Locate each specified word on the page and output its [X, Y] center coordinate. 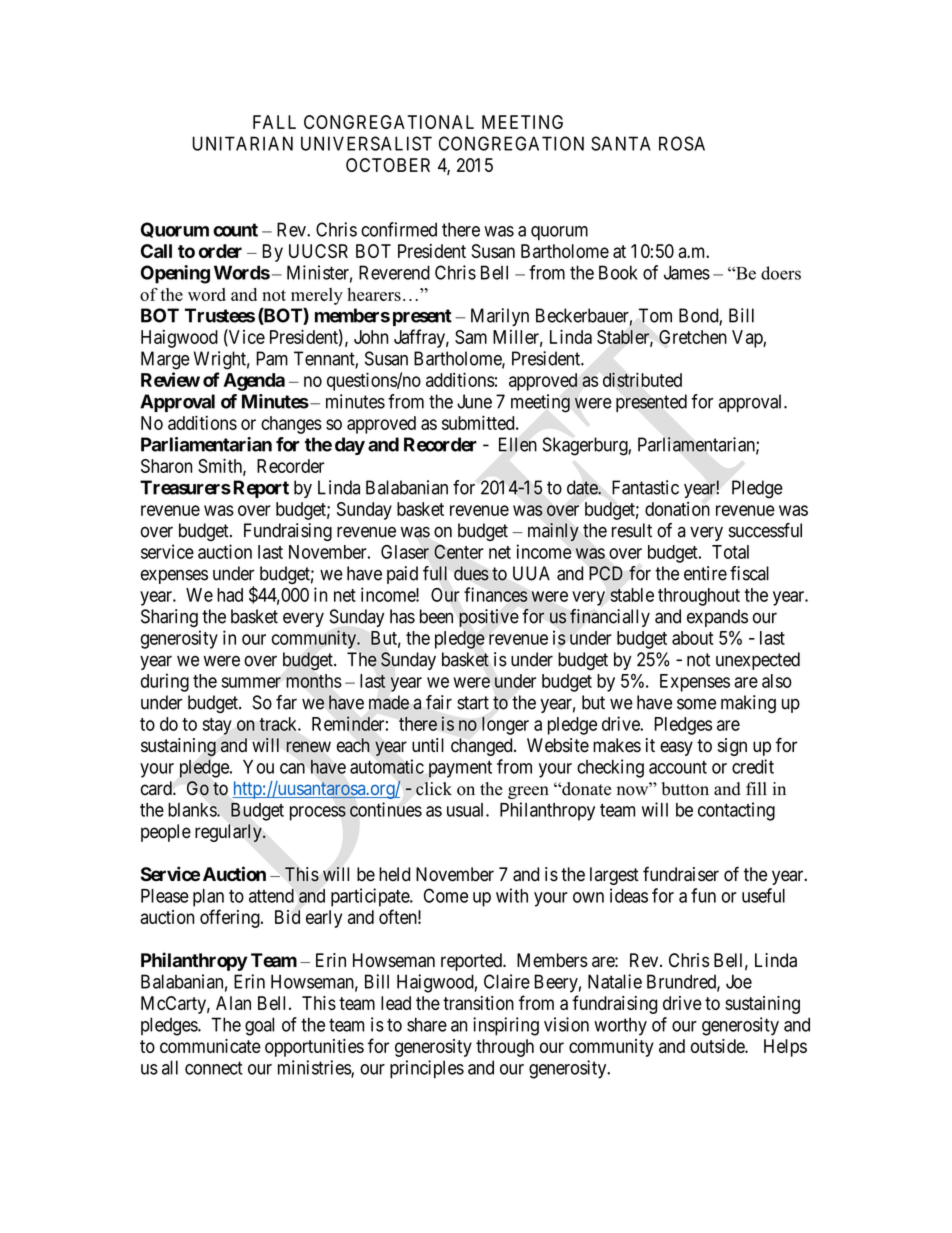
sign [732, 747]
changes [291, 425]
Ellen [518, 444]
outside [718, 1046]
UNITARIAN [243, 143]
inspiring [506, 1026]
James [687, 272]
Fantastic [645, 487]
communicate [210, 1046]
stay [217, 726]
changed [483, 747]
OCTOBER [388, 165]
